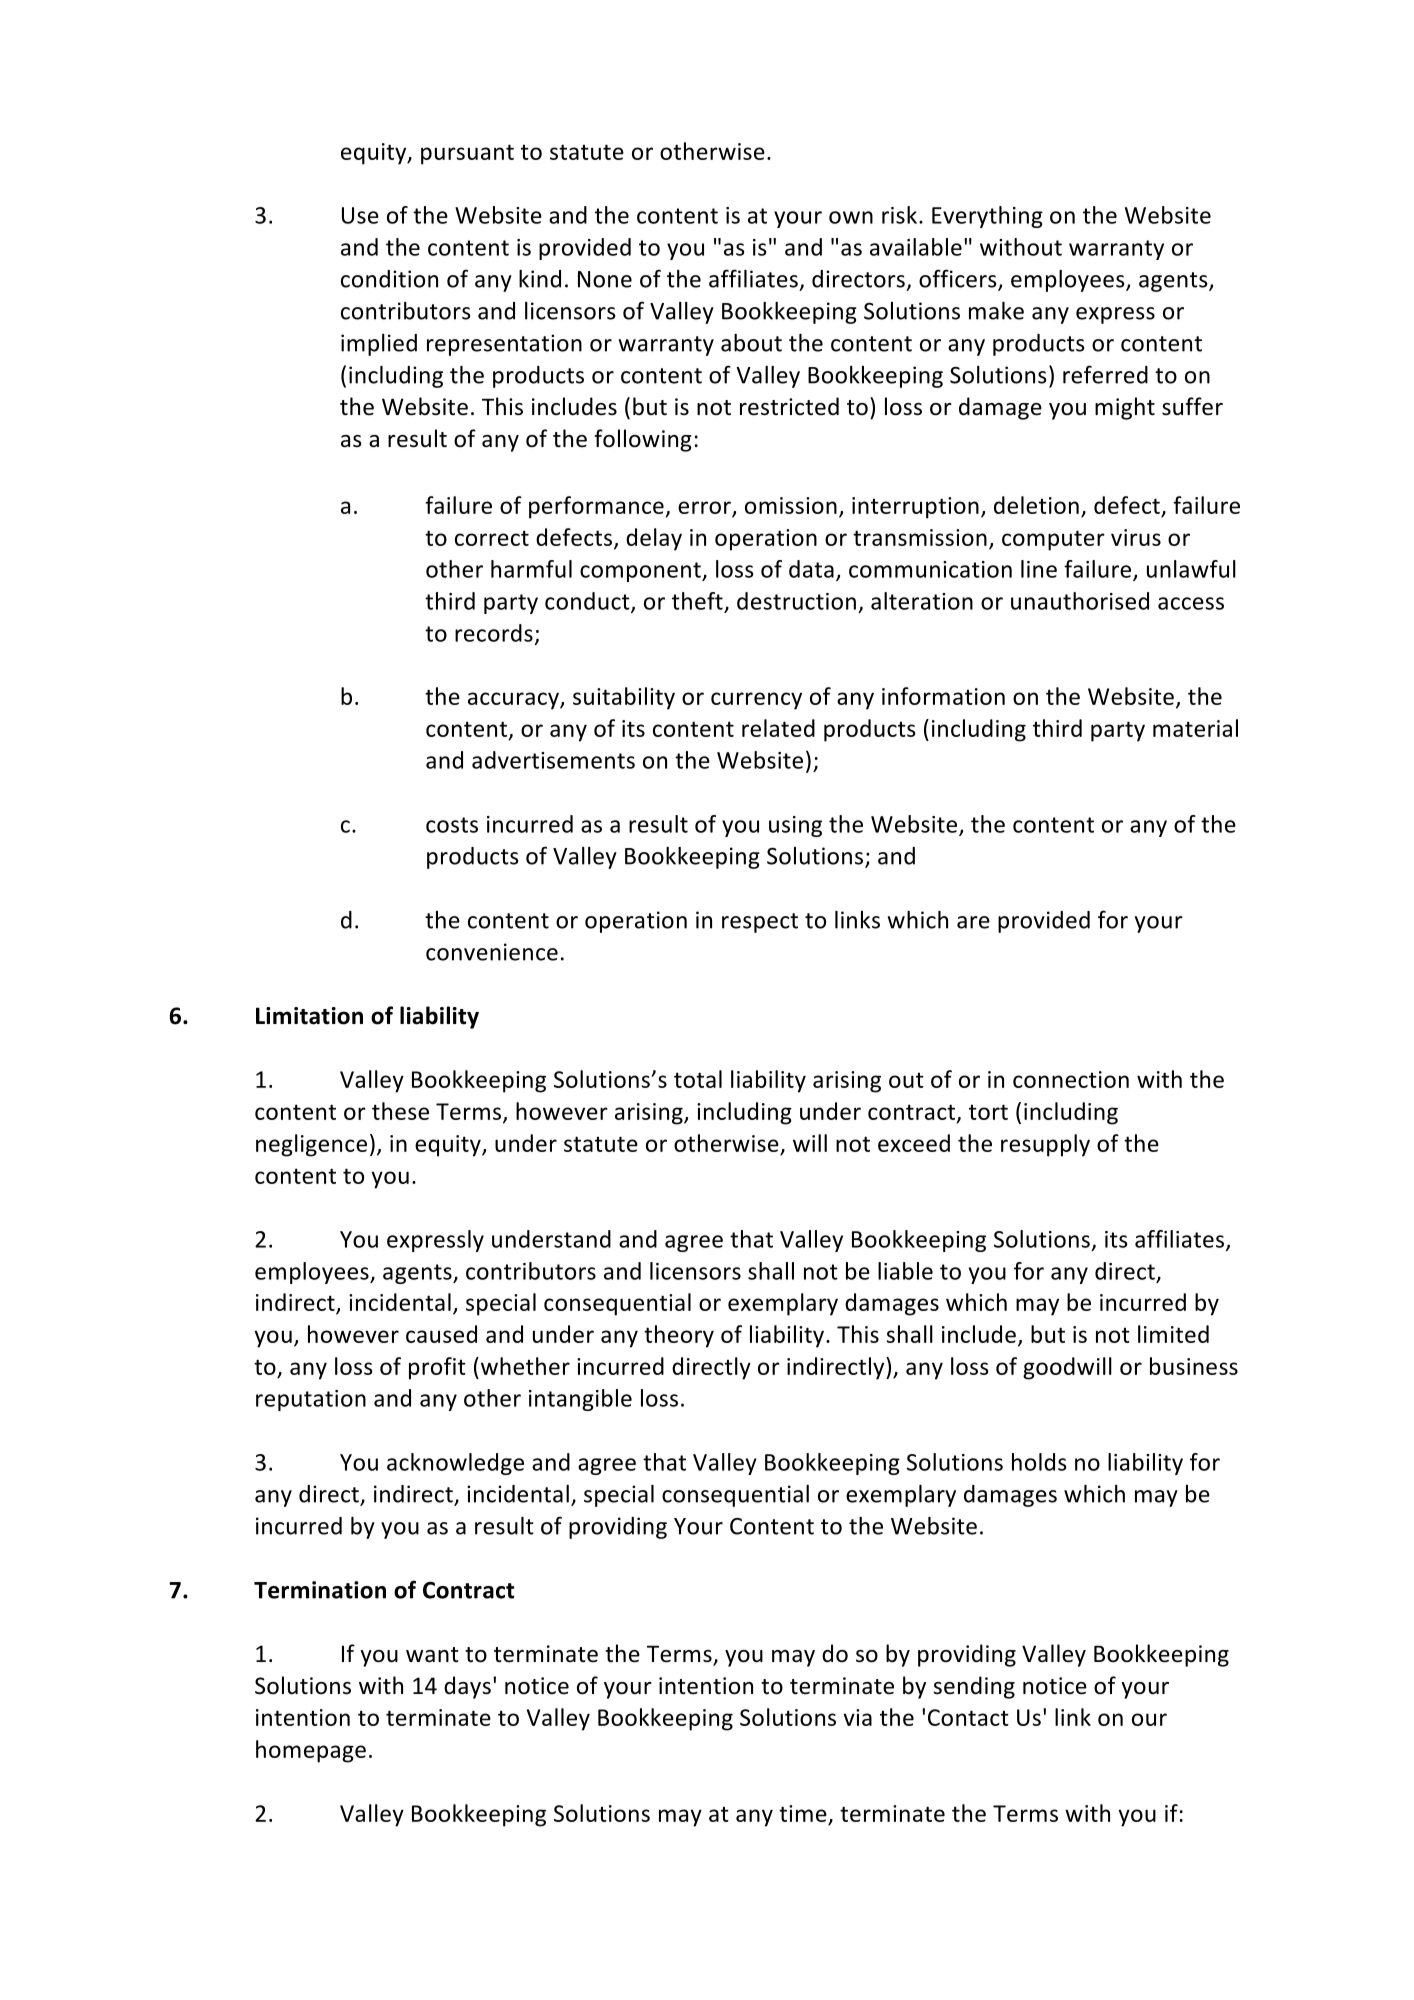 Image resolution: width=1414 pixels, height=2000 pixels. Describe the element at coordinates (514, 701) in the screenshot. I see `accuracy` at that location.
